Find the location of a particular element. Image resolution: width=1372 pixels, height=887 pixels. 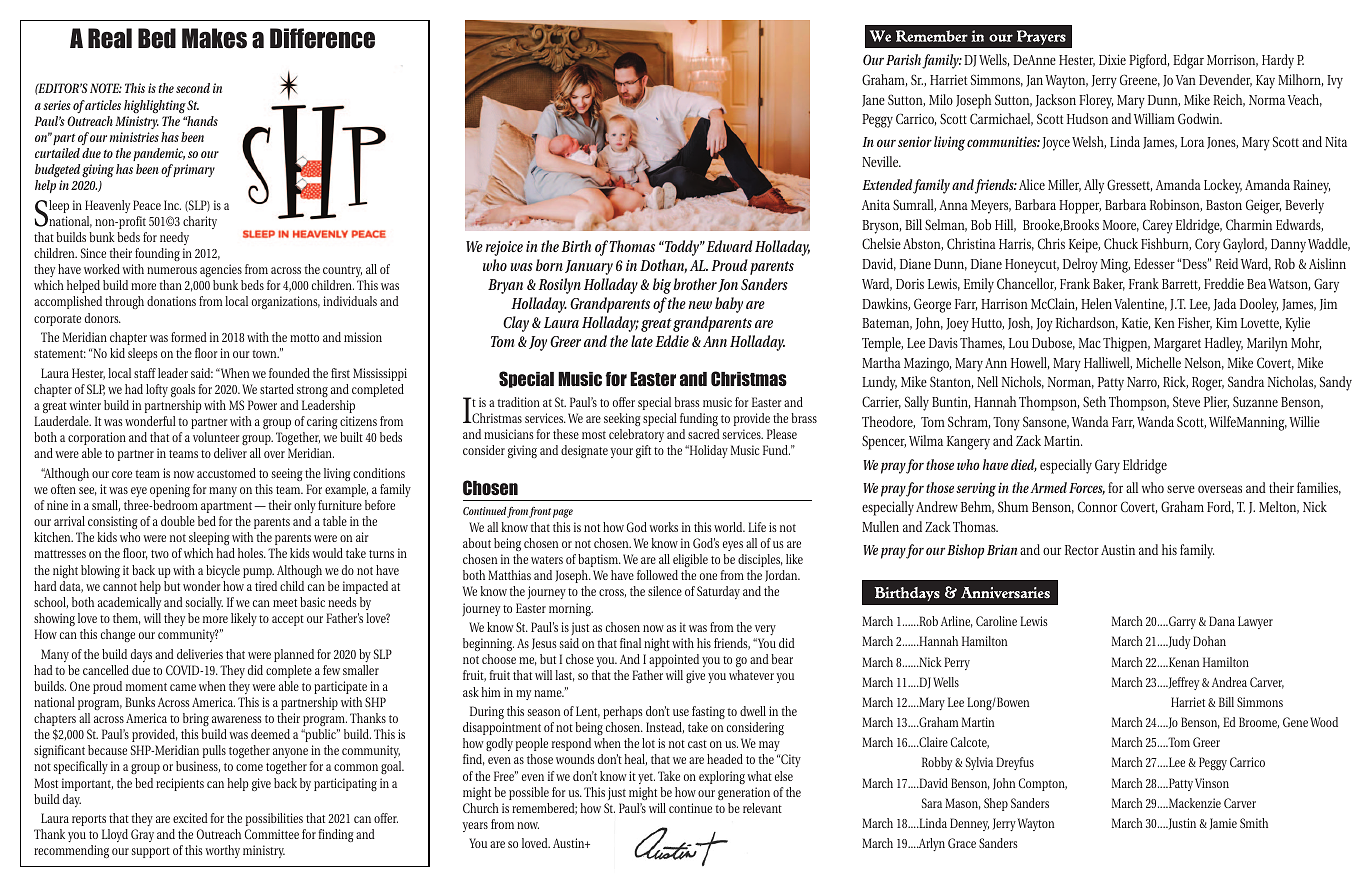

Edgar is located at coordinates (1188, 61).
